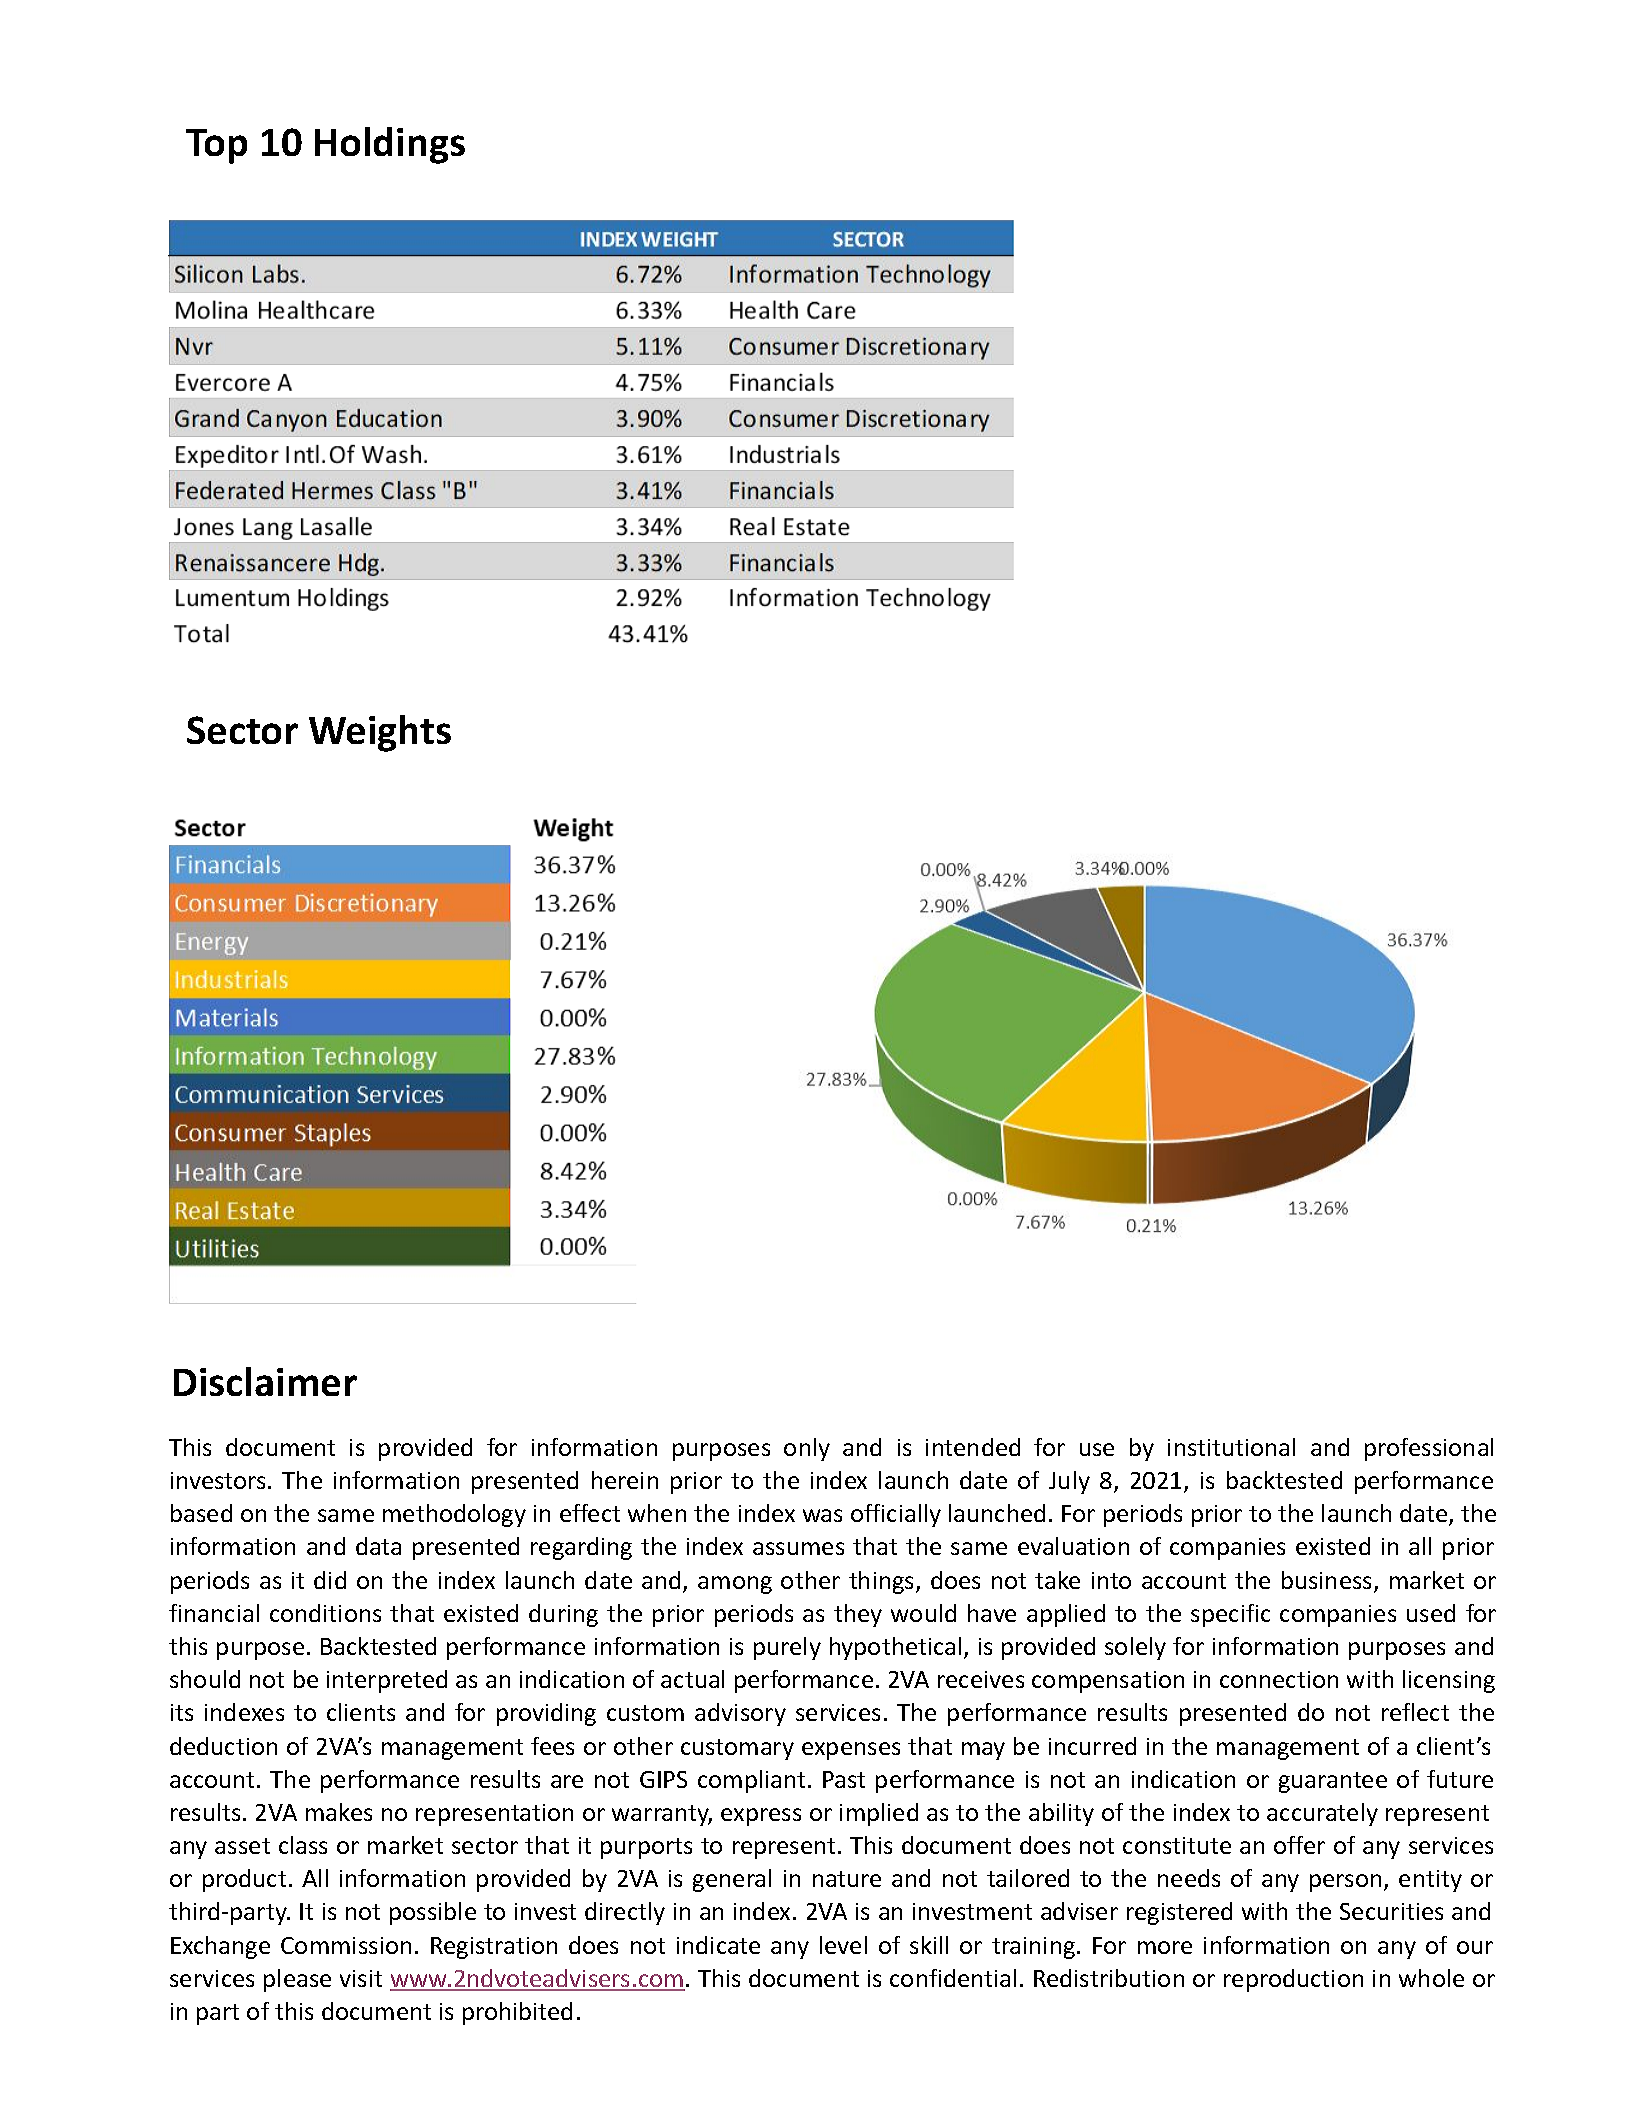 This screenshot has width=1637, height=2119. I want to click on level, so click(843, 1945).
